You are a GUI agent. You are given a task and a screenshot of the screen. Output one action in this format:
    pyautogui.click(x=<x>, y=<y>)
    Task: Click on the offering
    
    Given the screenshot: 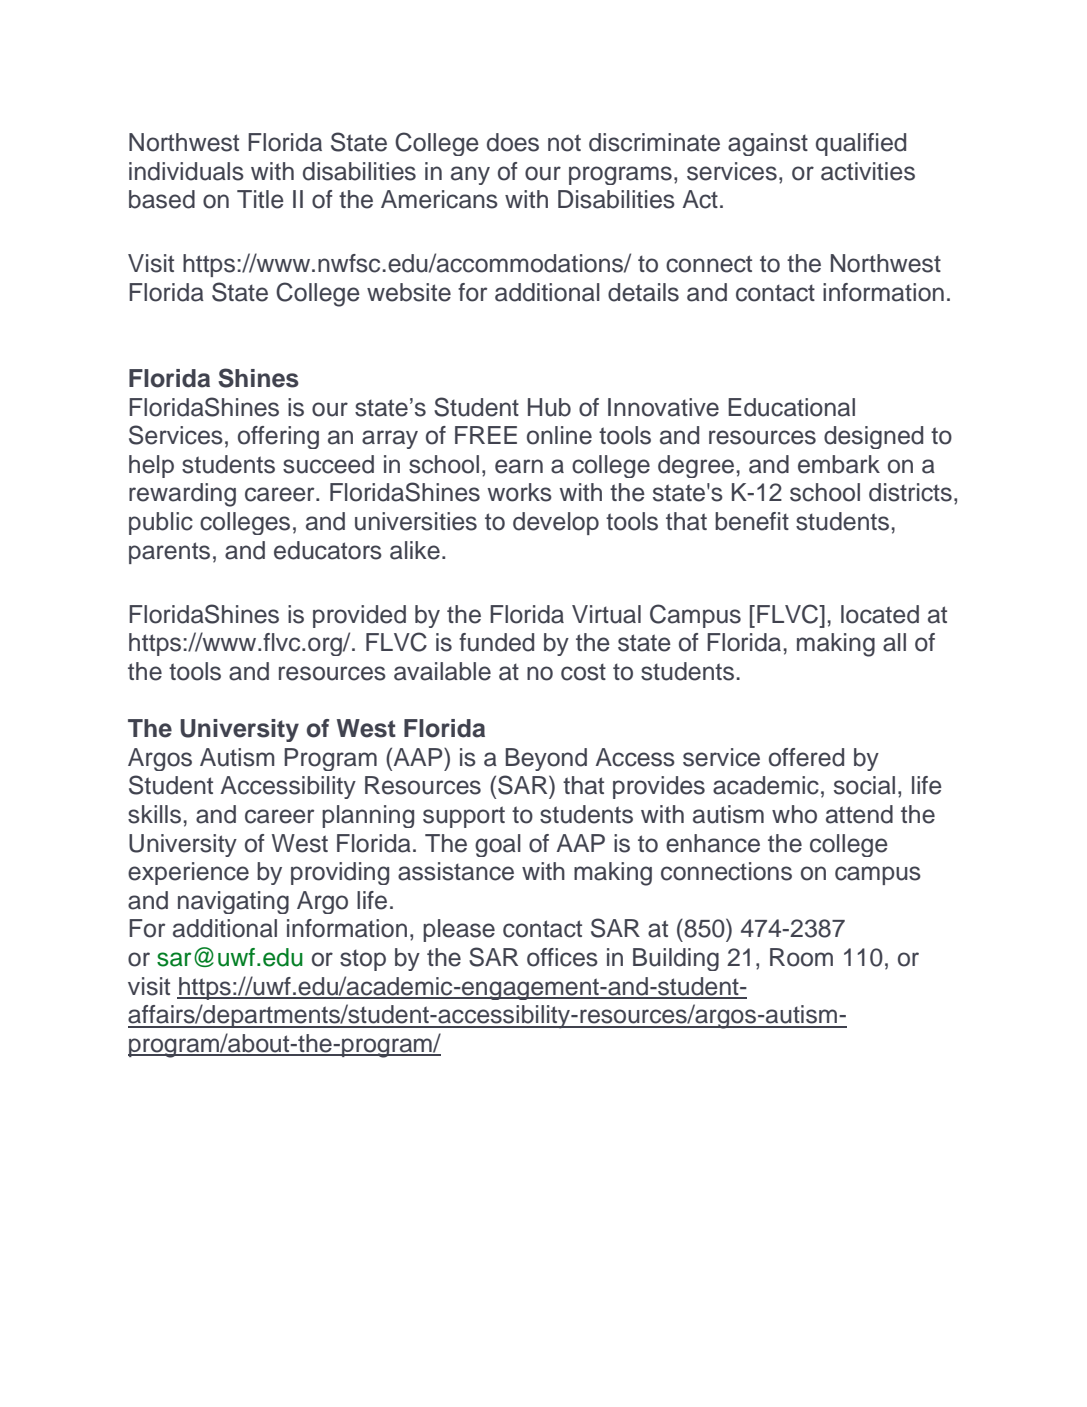 What is the action you would take?
    pyautogui.click(x=278, y=437)
